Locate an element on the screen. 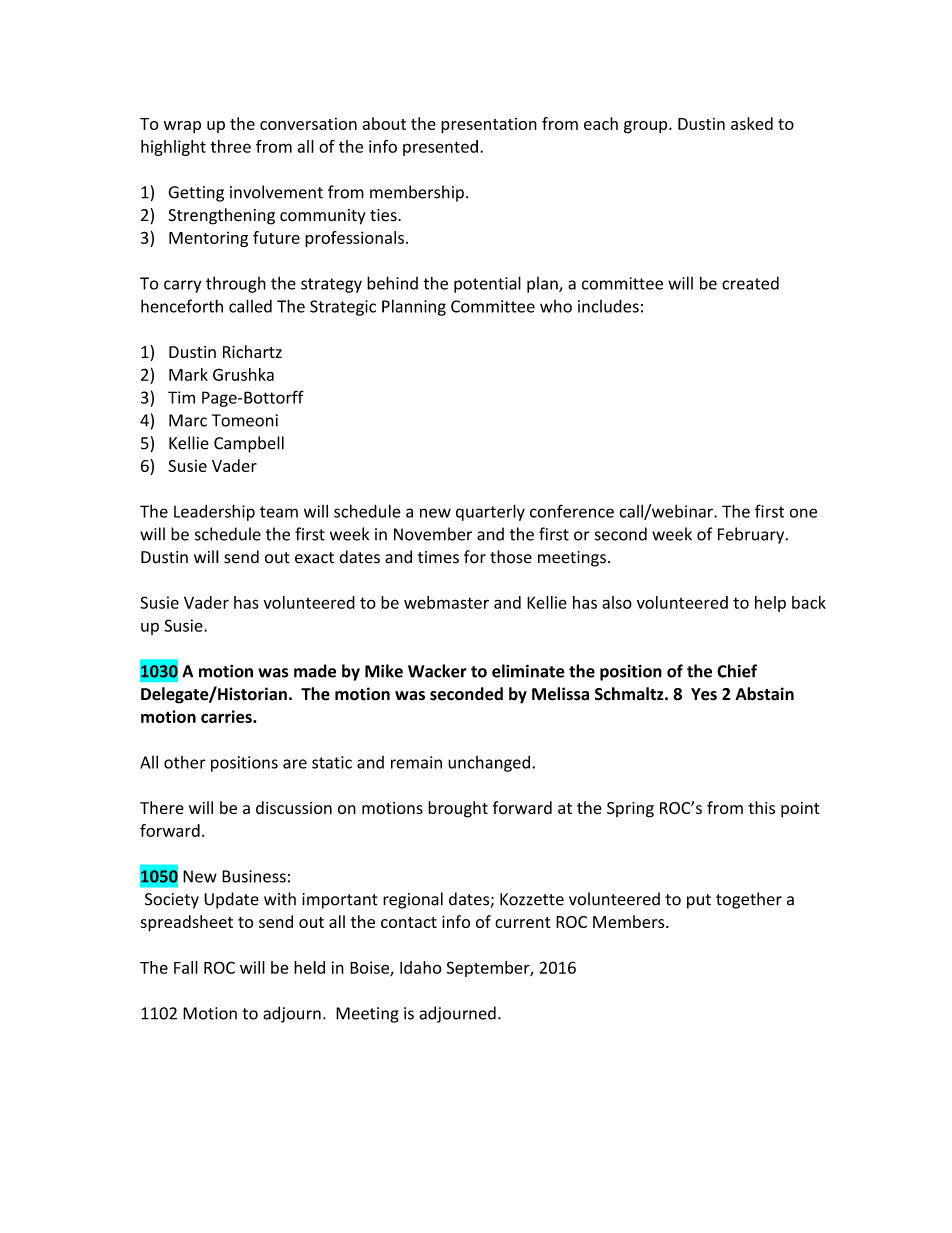 The width and height of the screenshot is (952, 1233). together is located at coordinates (749, 900).
